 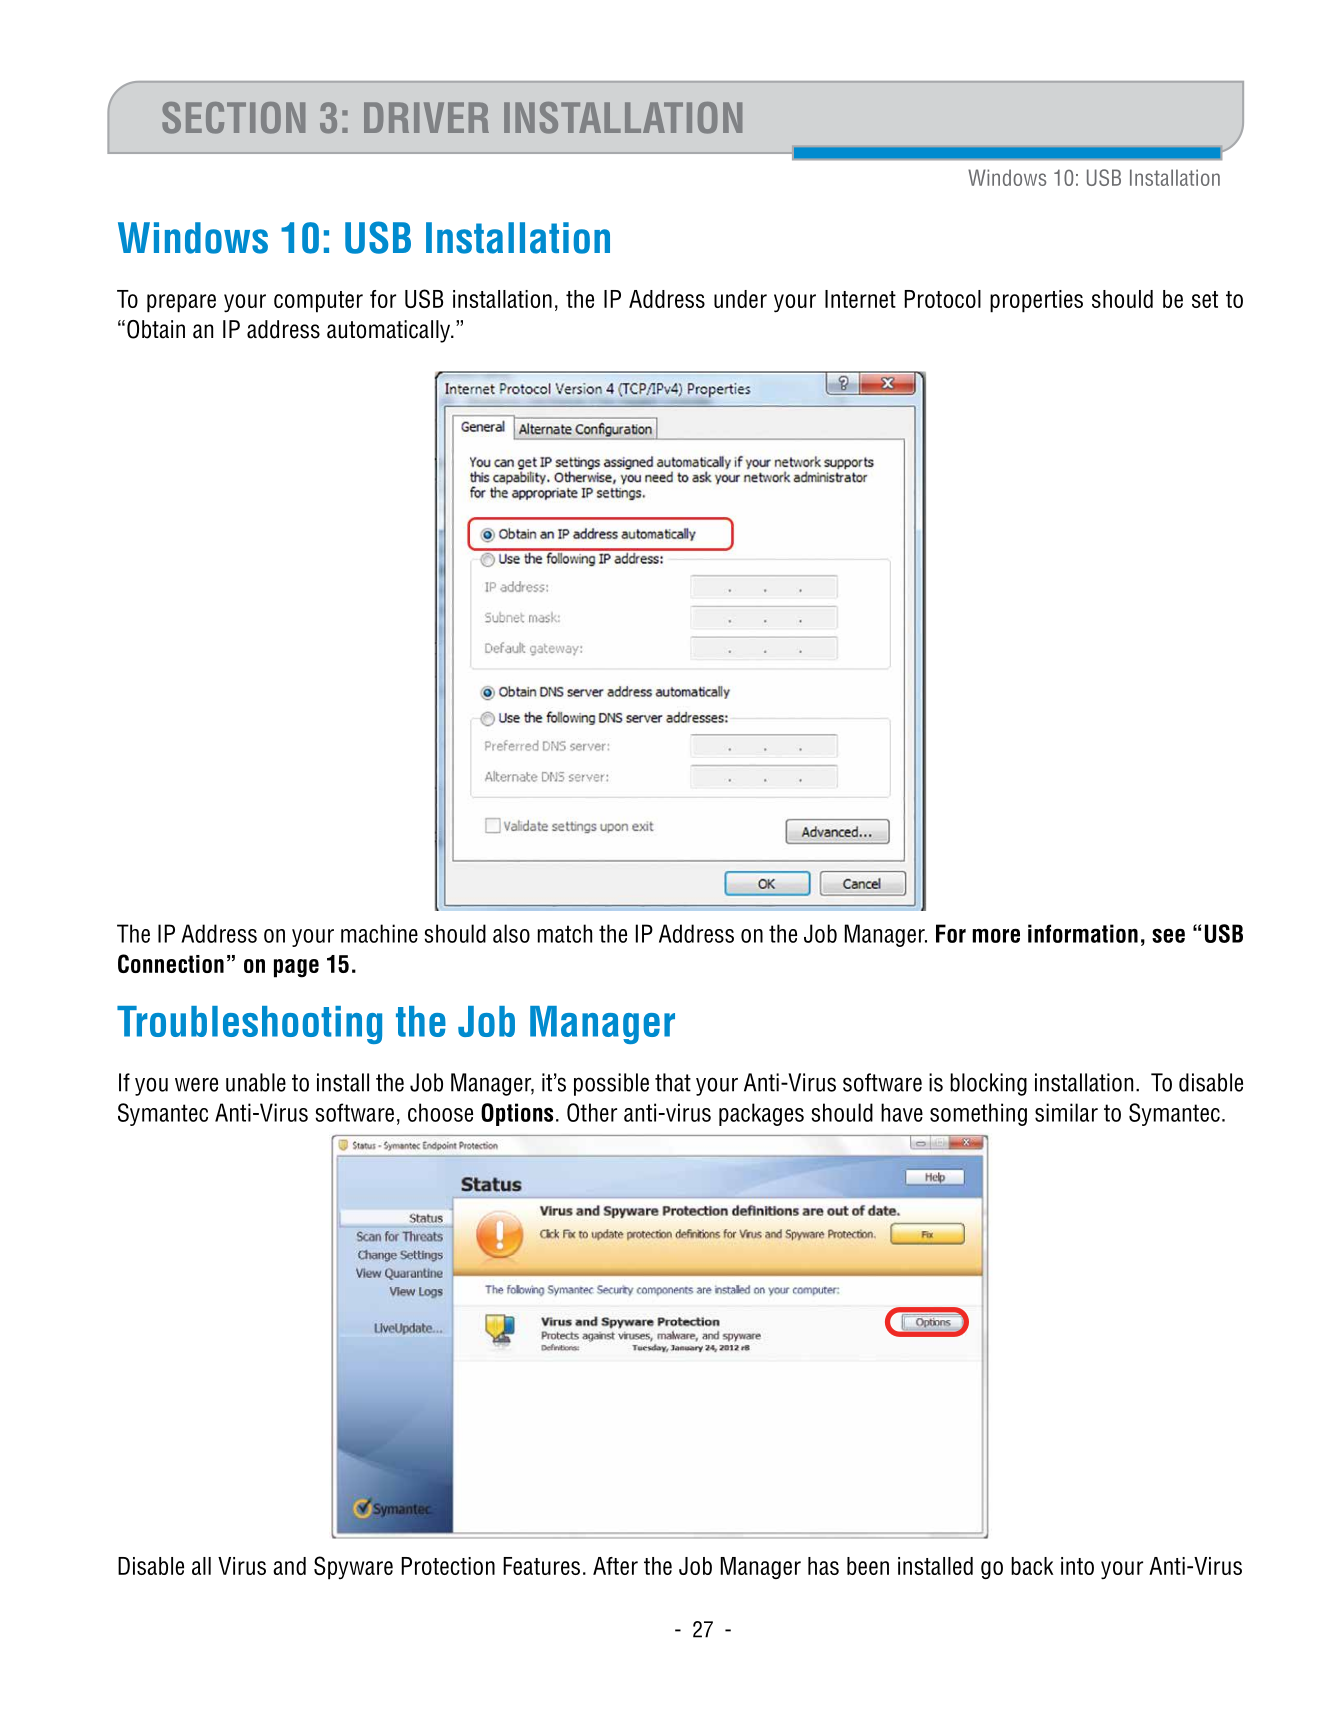 What do you see at coordinates (233, 118) in the page?
I see `Section` at bounding box center [233, 118].
